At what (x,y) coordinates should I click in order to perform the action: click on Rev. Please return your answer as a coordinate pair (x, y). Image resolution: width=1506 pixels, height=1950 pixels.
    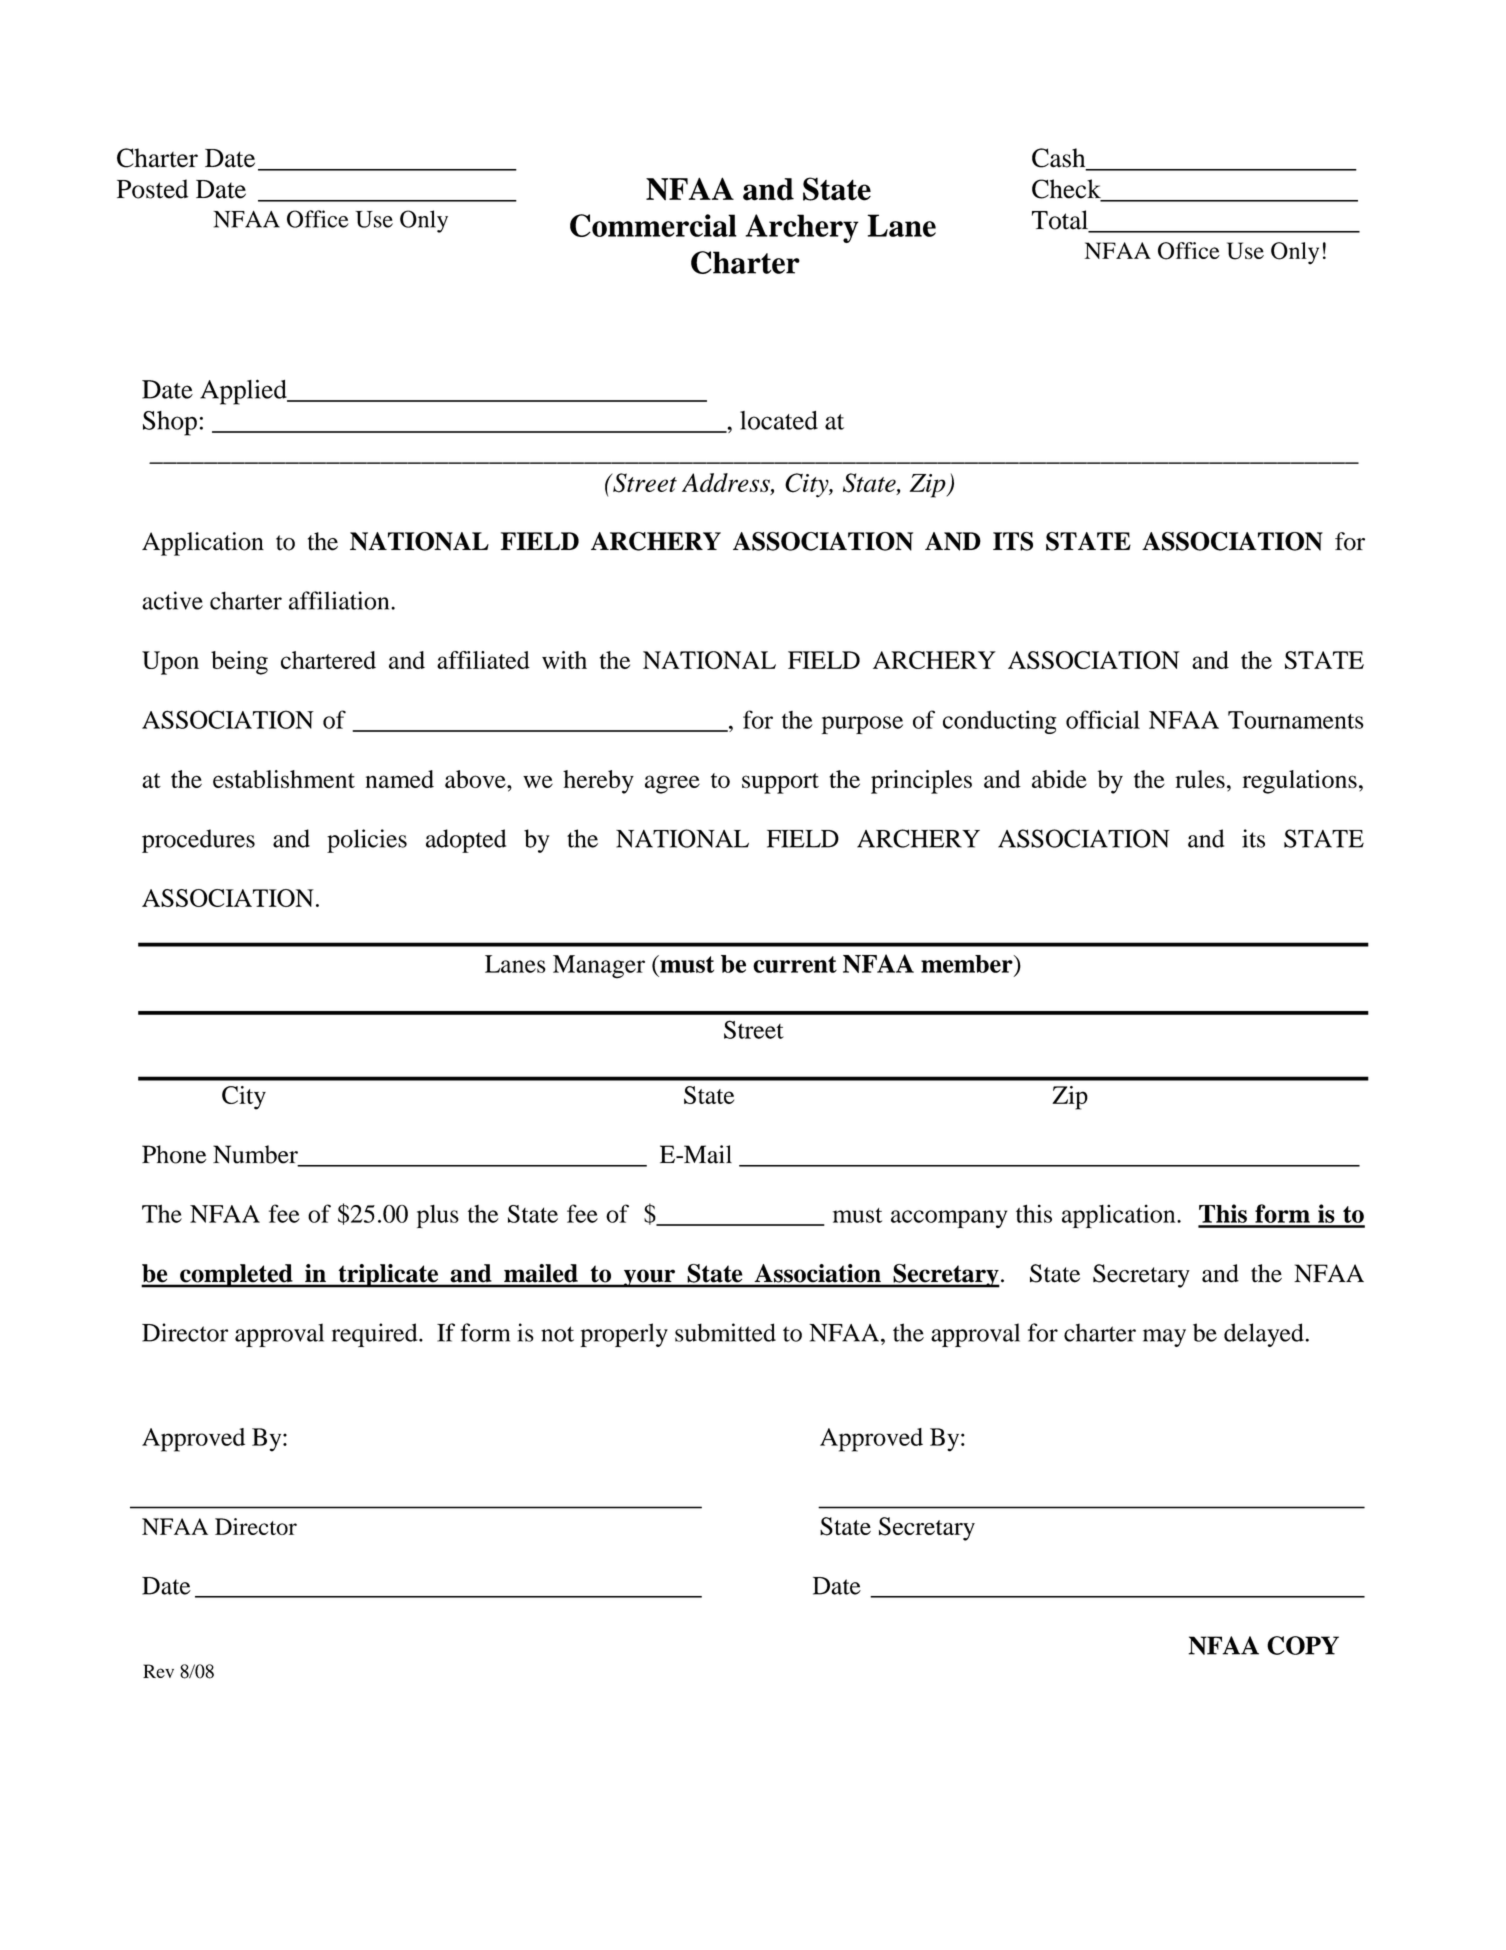
    Looking at the image, I should click on (158, 1671).
